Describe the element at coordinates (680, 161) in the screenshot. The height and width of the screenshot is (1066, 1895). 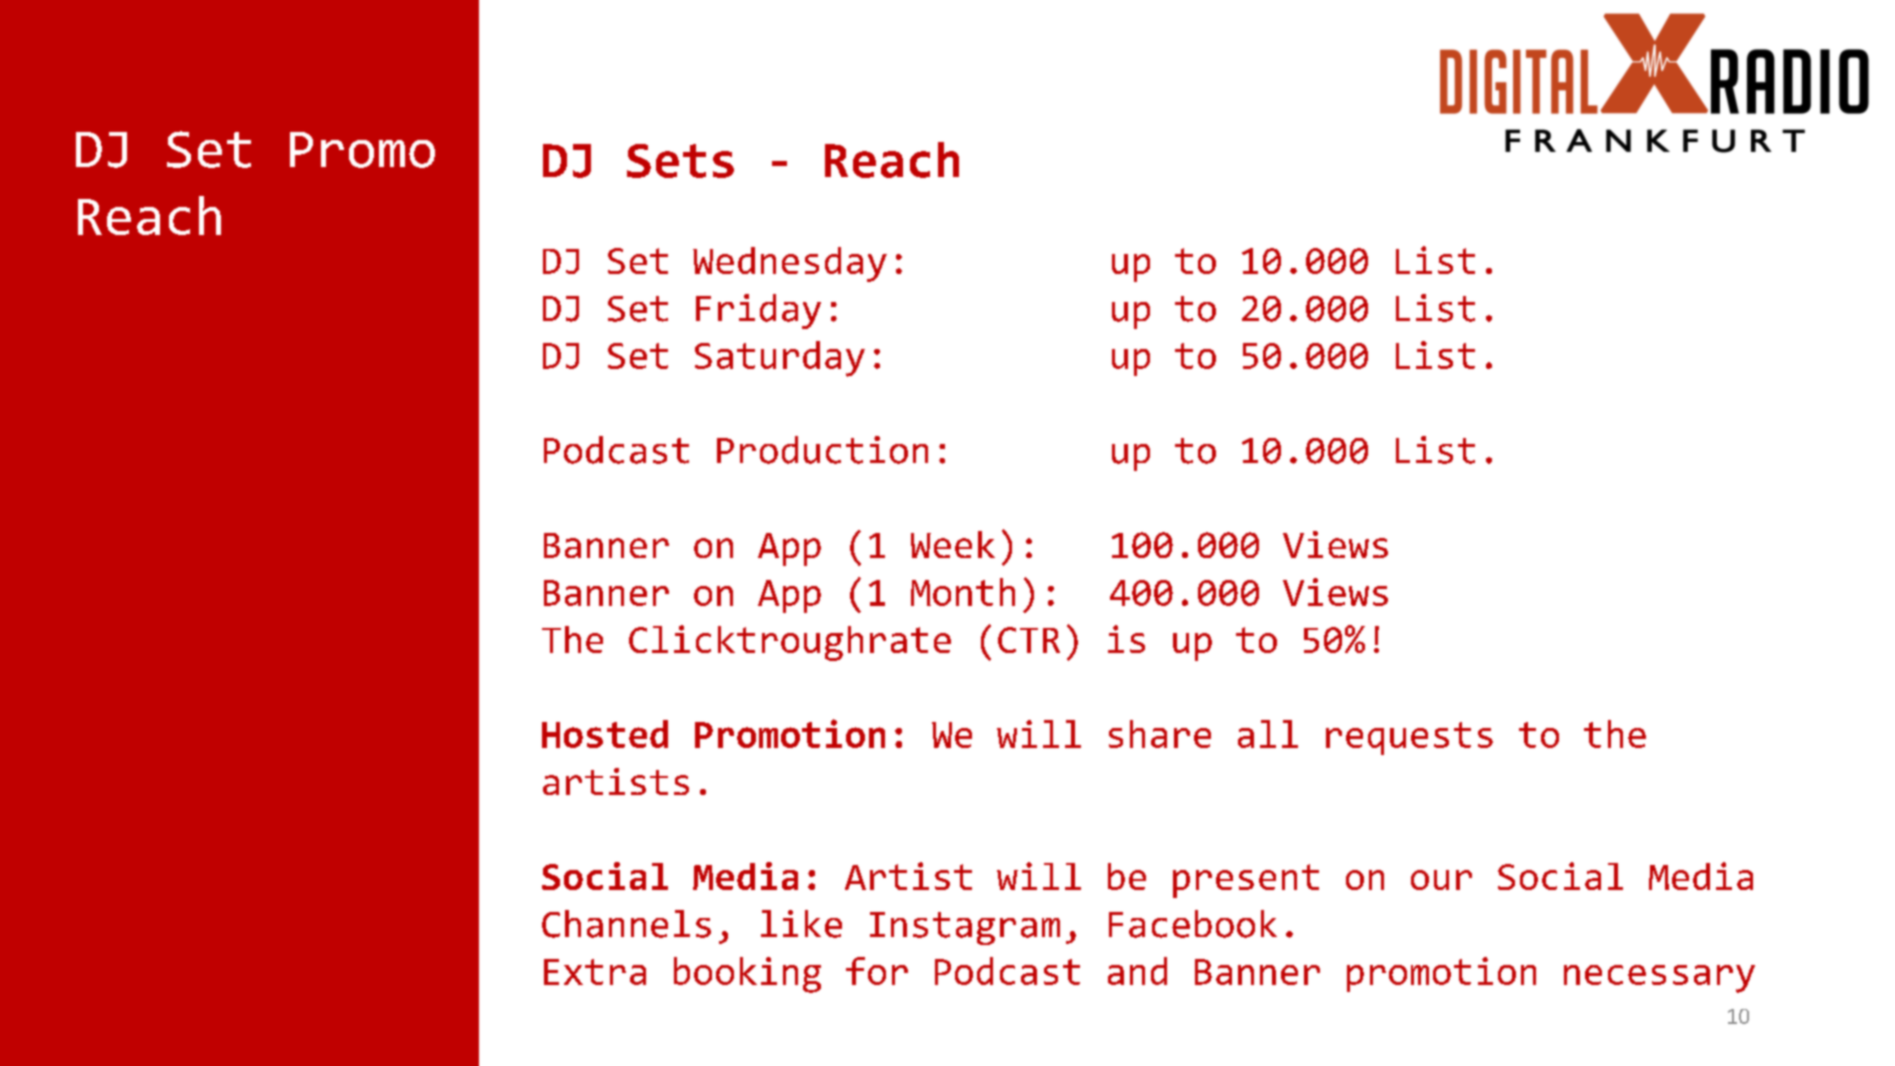
I see `Sets` at that location.
